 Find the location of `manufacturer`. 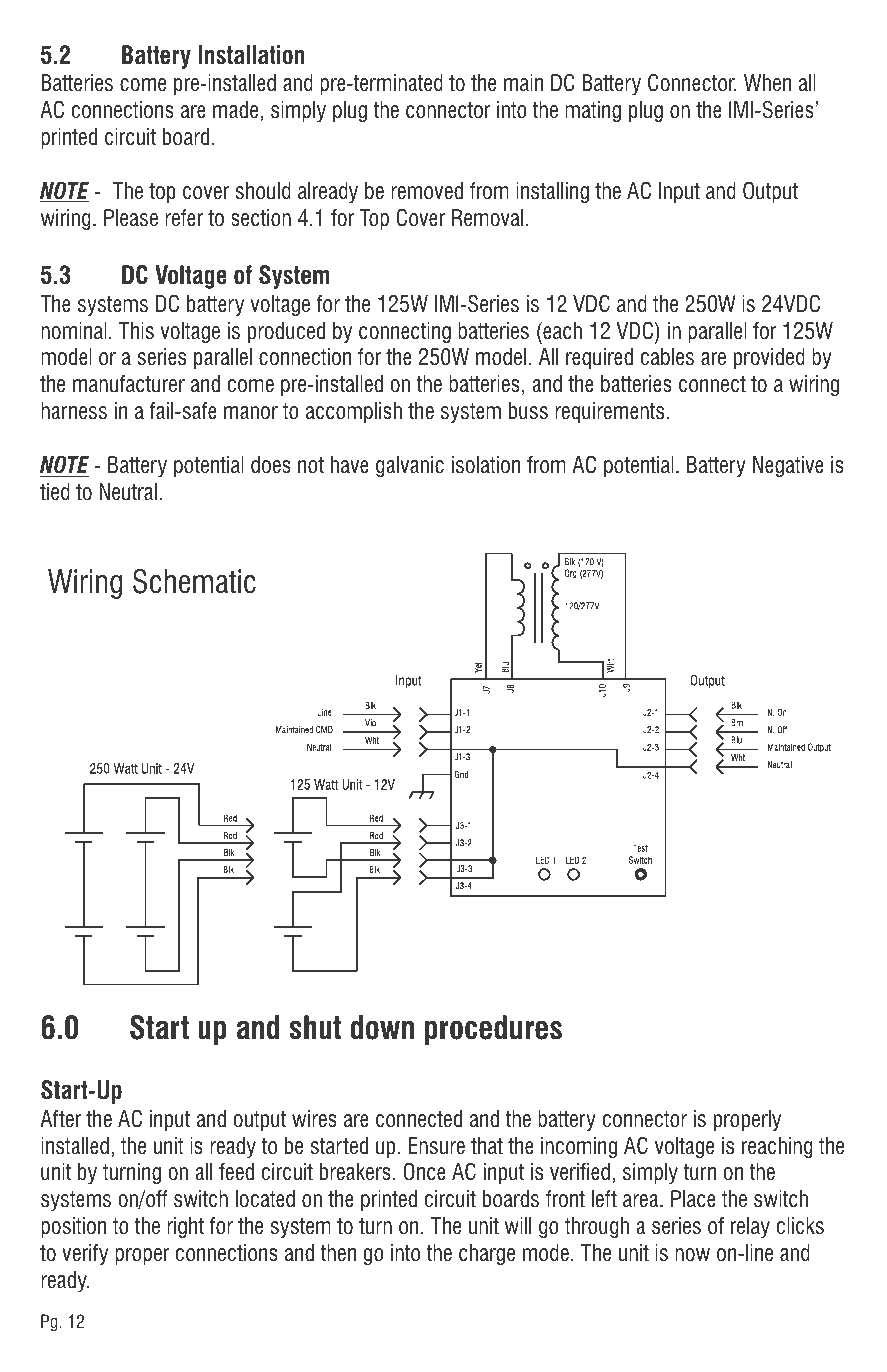

manufacturer is located at coordinates (129, 384).
